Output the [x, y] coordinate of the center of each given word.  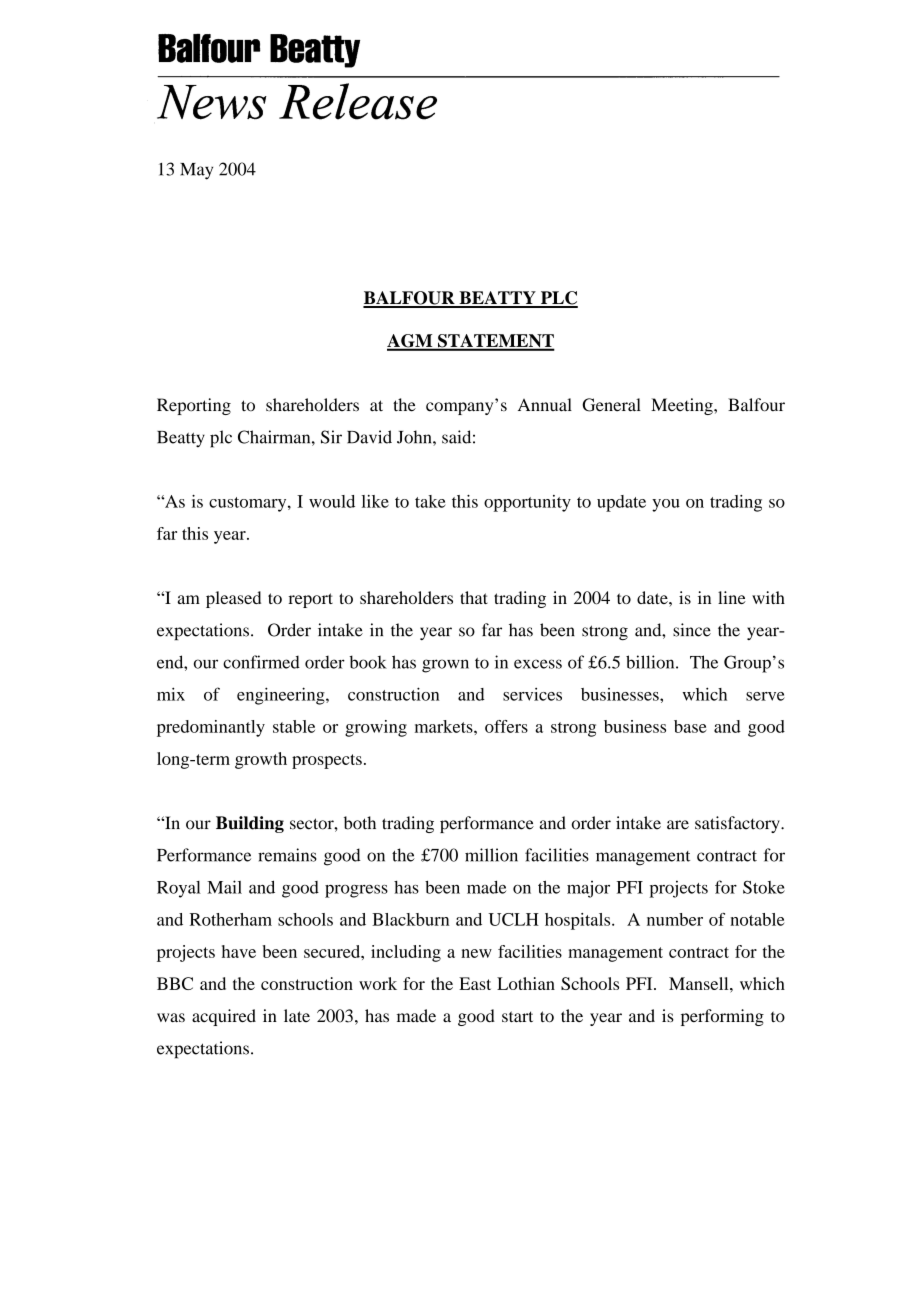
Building [250, 824]
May [196, 171]
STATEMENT [495, 342]
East [475, 983]
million [491, 855]
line [732, 597]
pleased [233, 599]
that [474, 597]
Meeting [683, 406]
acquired [224, 1017]
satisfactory [738, 824]
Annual [545, 405]
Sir [331, 437]
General [611, 405]
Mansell [700, 983]
